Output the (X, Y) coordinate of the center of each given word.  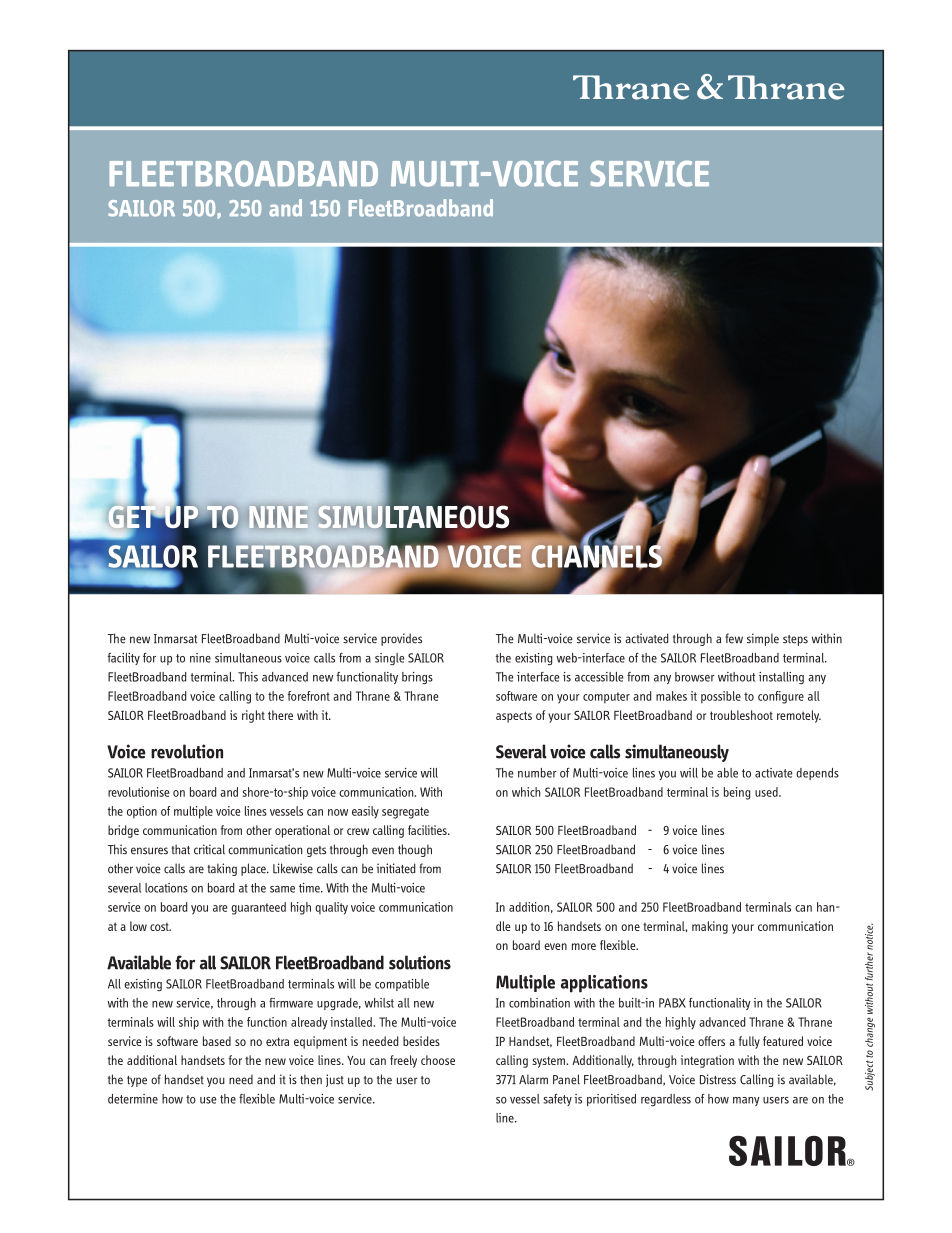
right (253, 716)
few (734, 638)
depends (817, 774)
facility (123, 659)
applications (604, 984)
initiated (396, 868)
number (537, 773)
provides (401, 639)
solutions (420, 962)
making (710, 927)
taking (222, 869)
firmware (291, 1003)
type (137, 1081)
